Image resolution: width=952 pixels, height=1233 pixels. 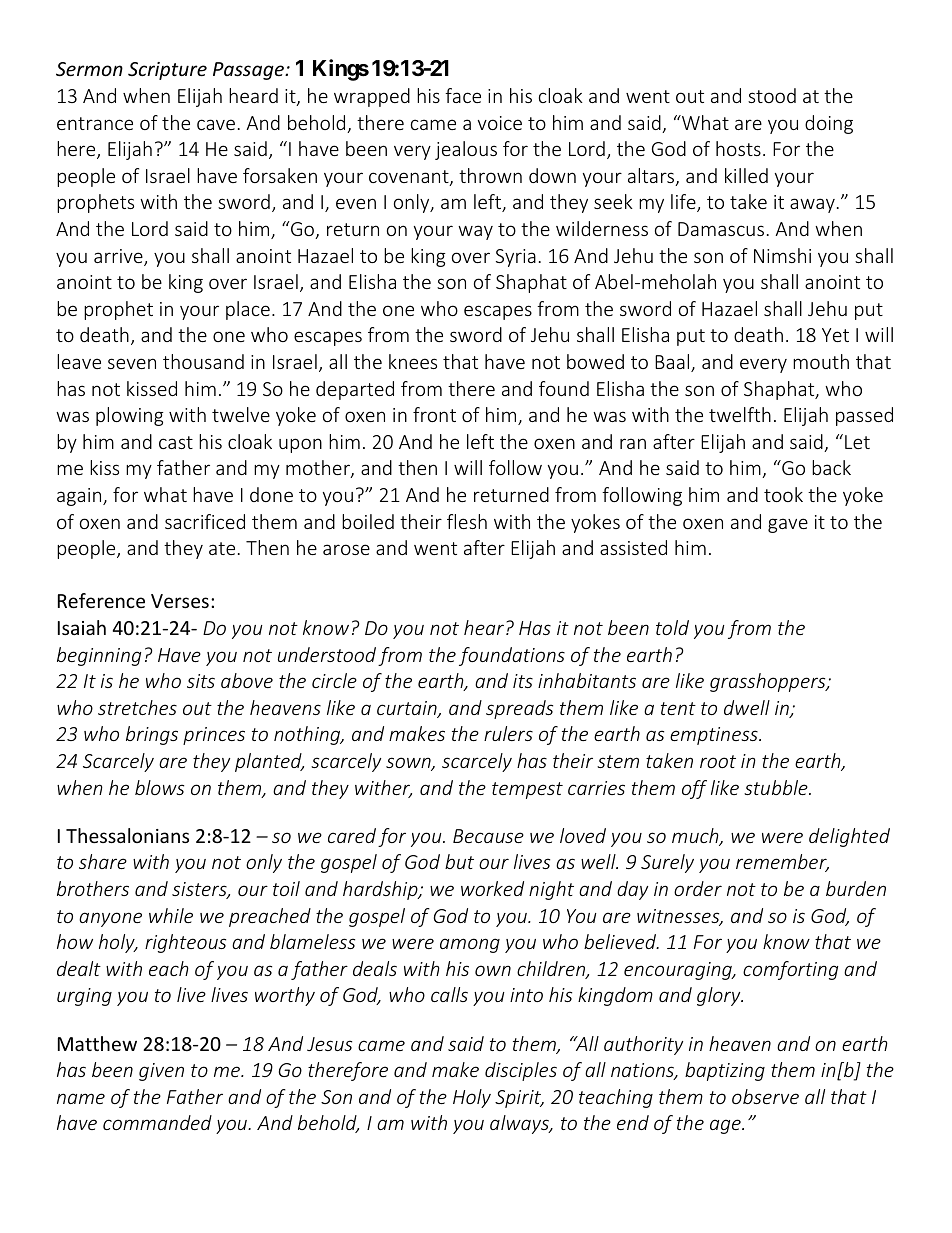 I want to click on observe, so click(x=765, y=1096).
